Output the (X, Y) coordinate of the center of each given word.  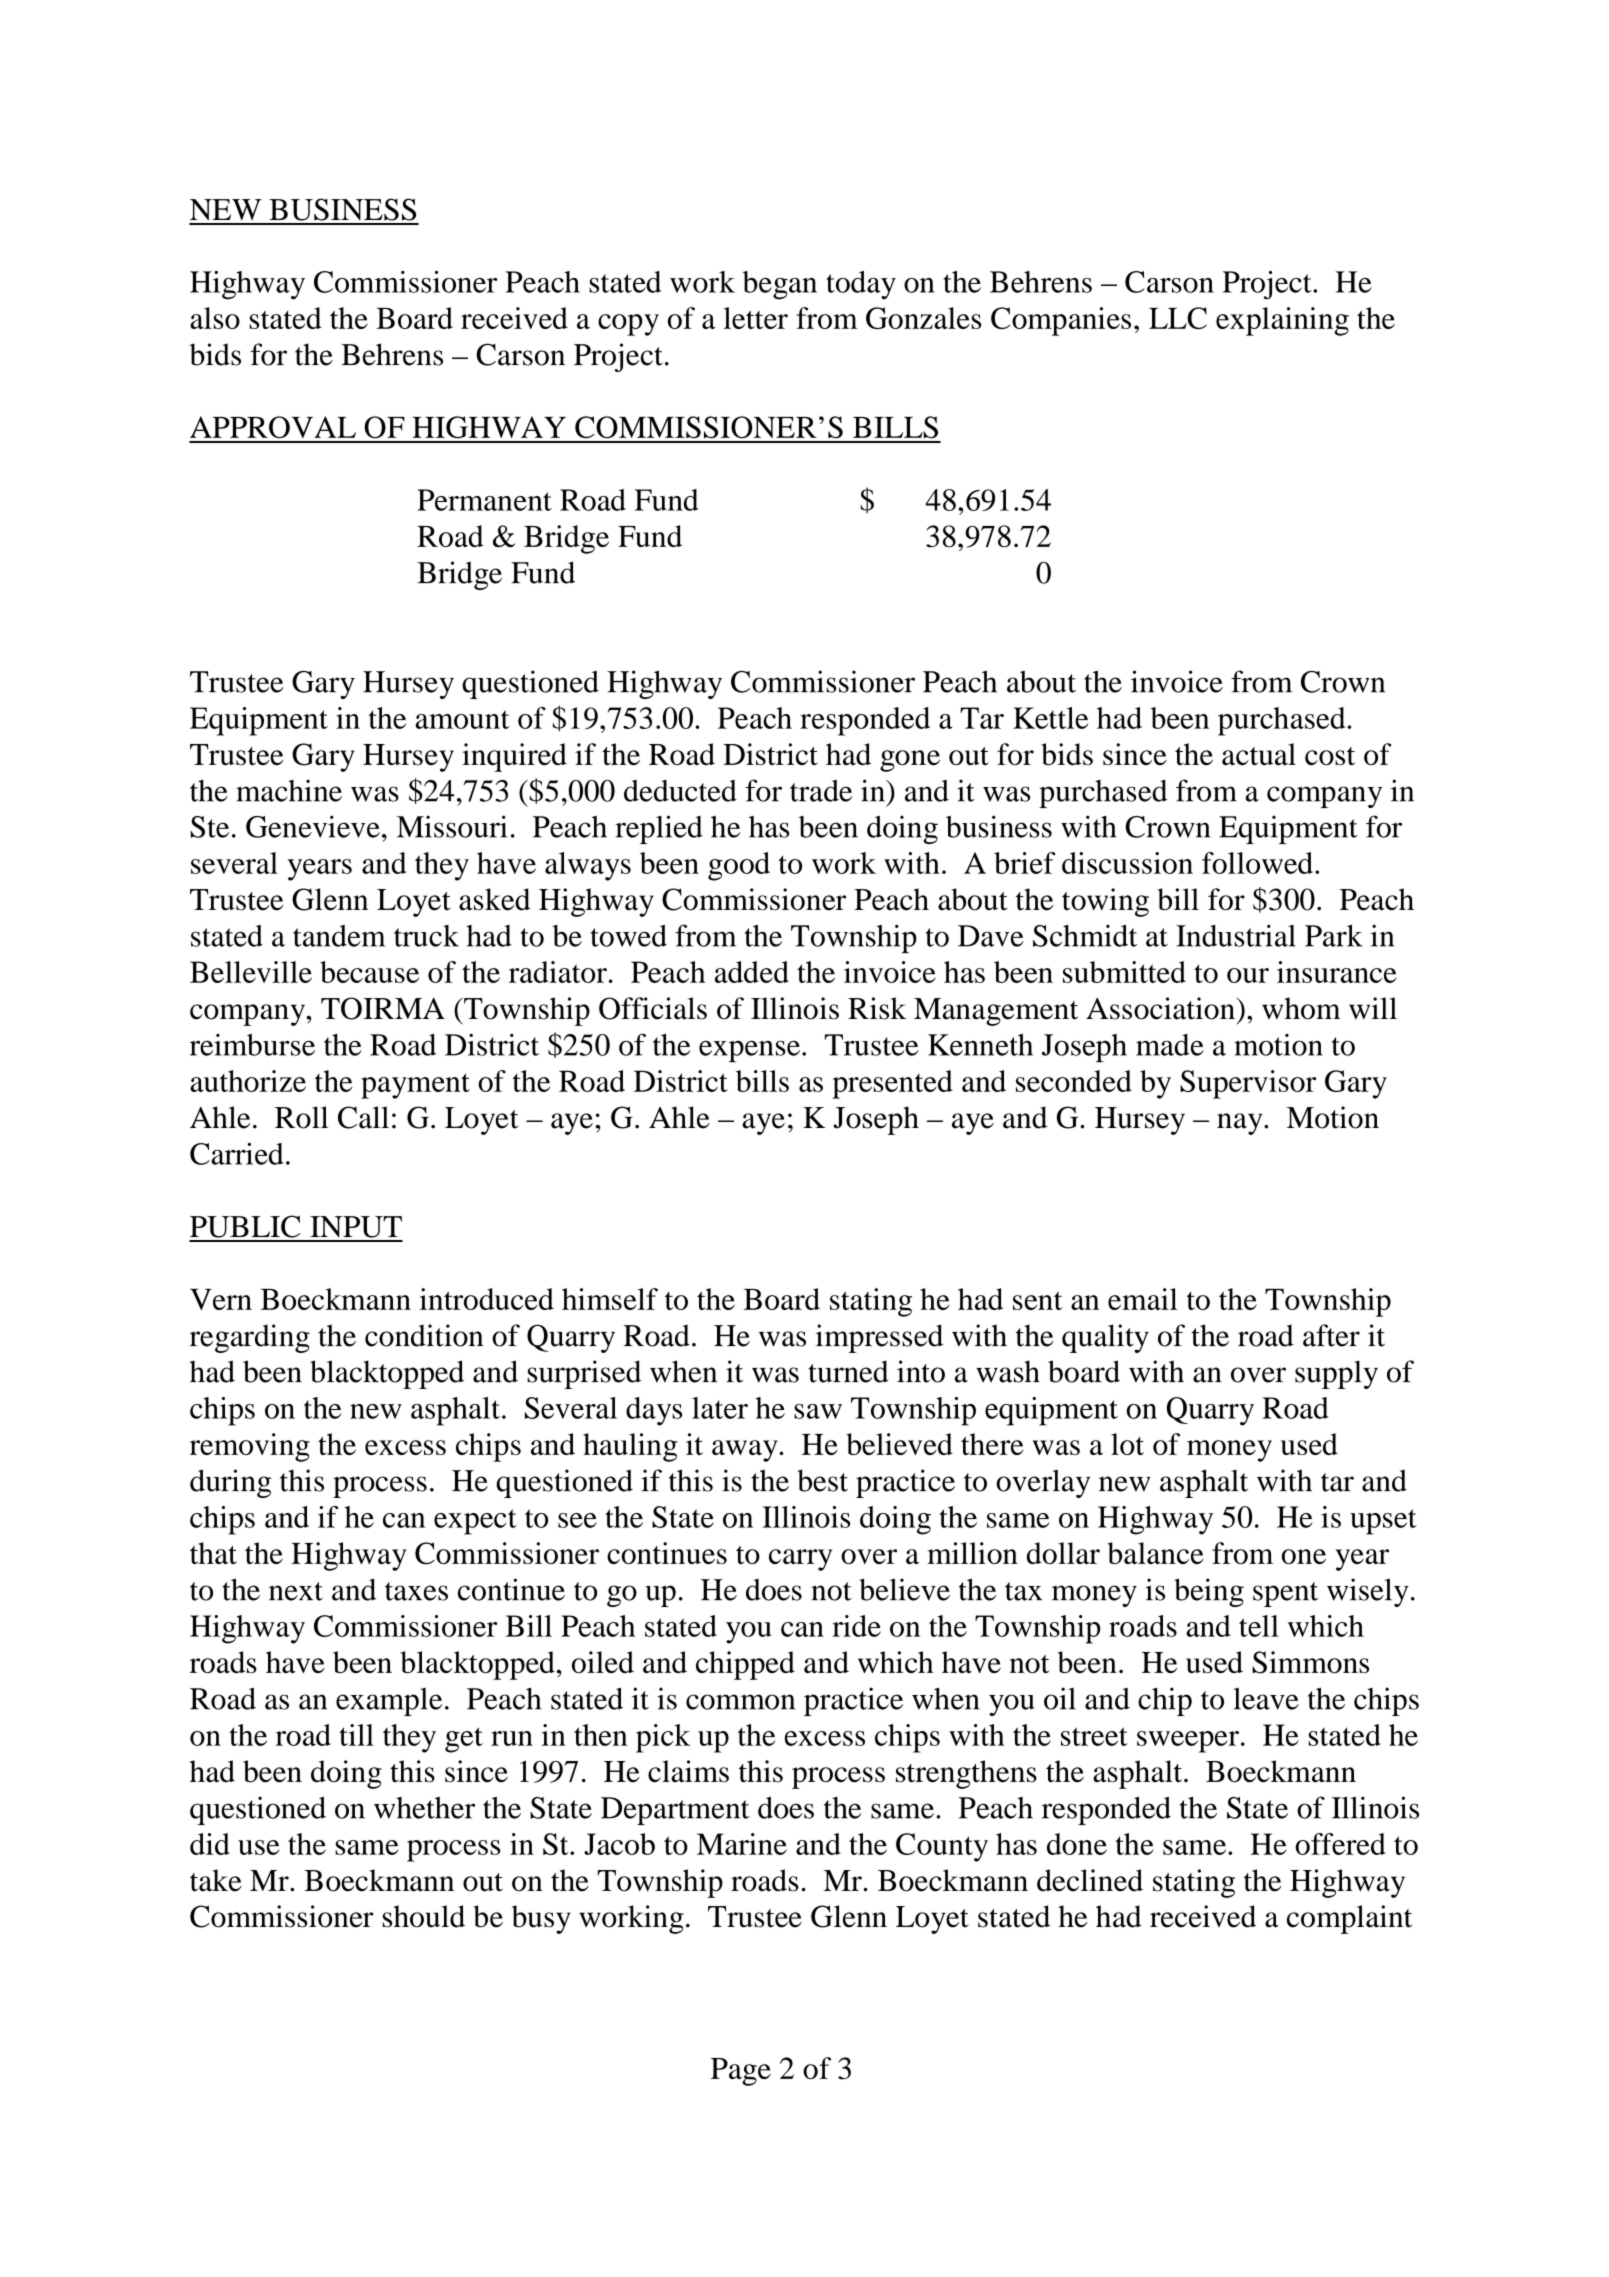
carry (800, 1560)
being (1209, 1592)
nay (1241, 1124)
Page (741, 2072)
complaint (1349, 1919)
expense (749, 1051)
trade (821, 791)
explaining (1282, 321)
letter (756, 318)
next (296, 1591)
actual (1259, 754)
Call (363, 1117)
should (423, 1916)
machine (289, 790)
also (215, 318)
